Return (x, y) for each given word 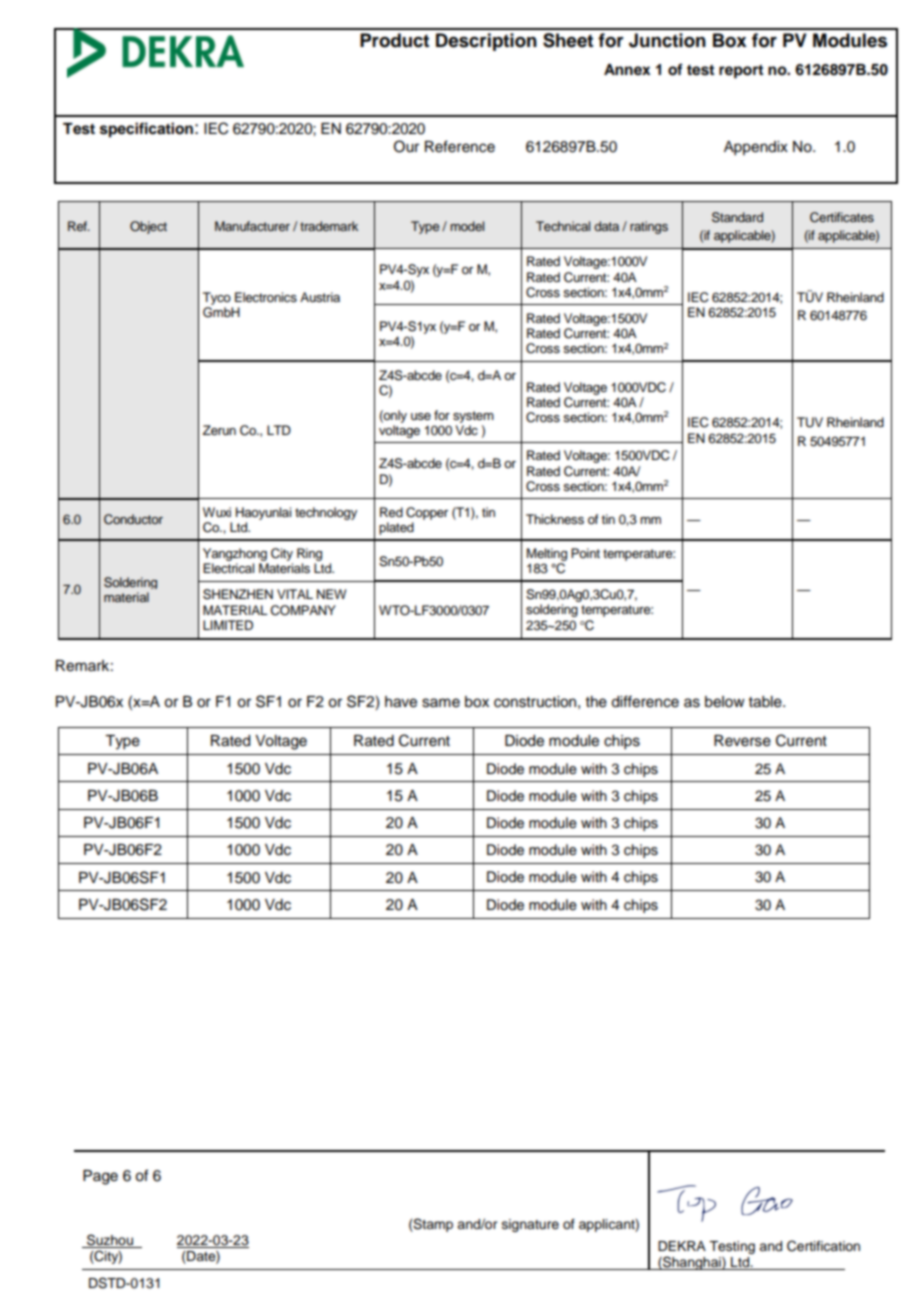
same (441, 703)
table (766, 702)
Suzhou (110, 1241)
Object (148, 227)
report (741, 72)
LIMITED (228, 625)
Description (486, 42)
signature (530, 1225)
